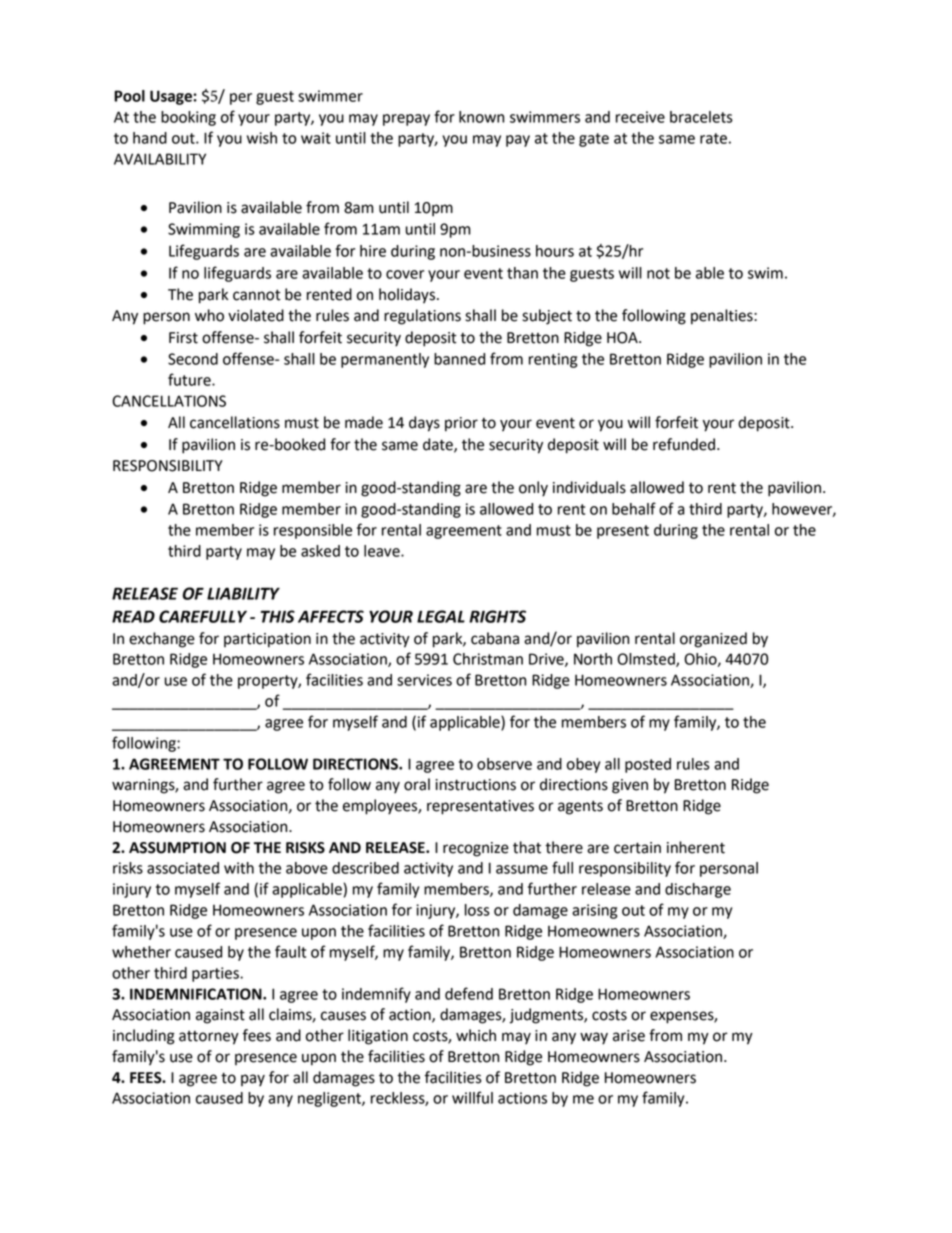  I want to click on posted, so click(648, 765).
